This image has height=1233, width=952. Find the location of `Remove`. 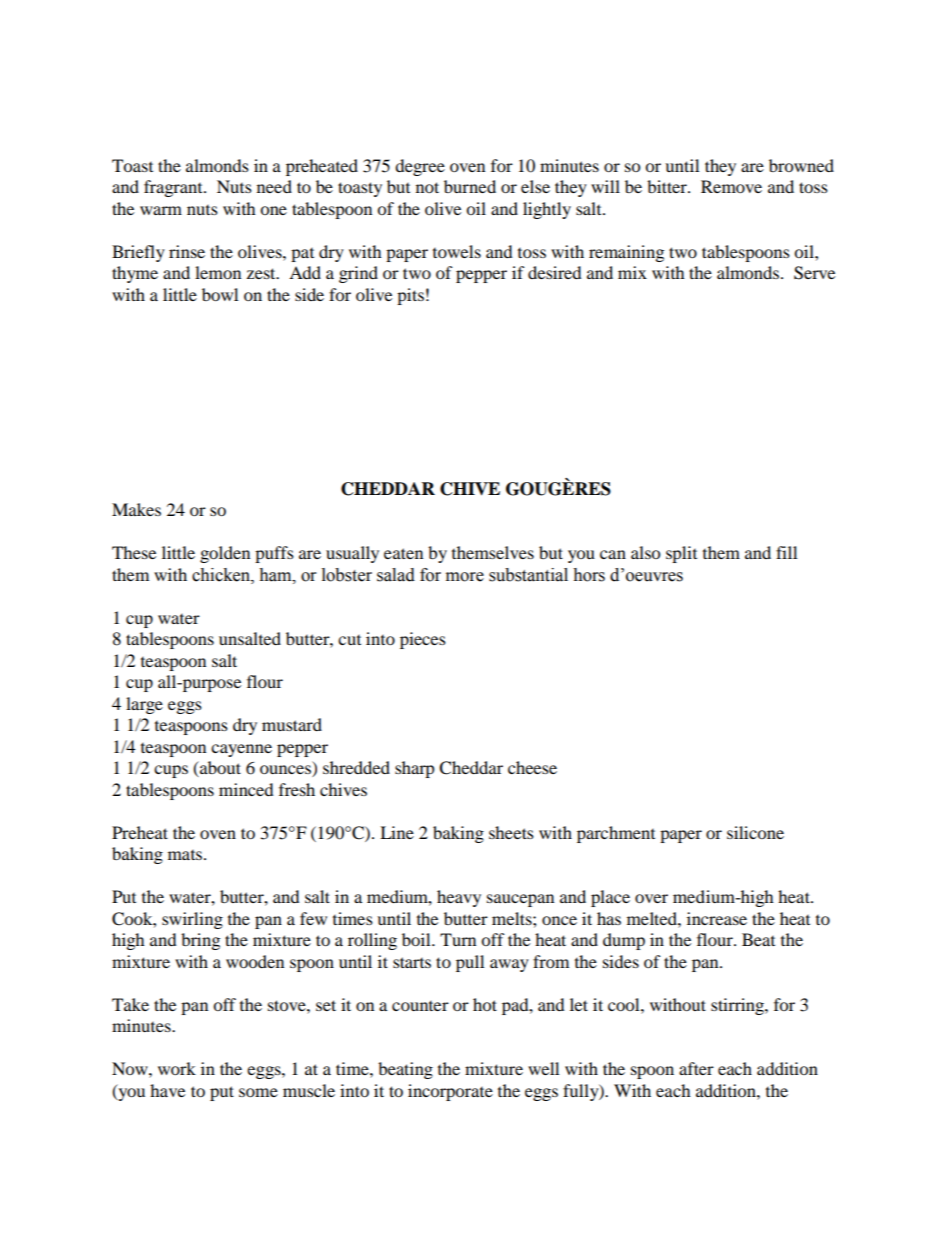

Remove is located at coordinates (731, 186).
